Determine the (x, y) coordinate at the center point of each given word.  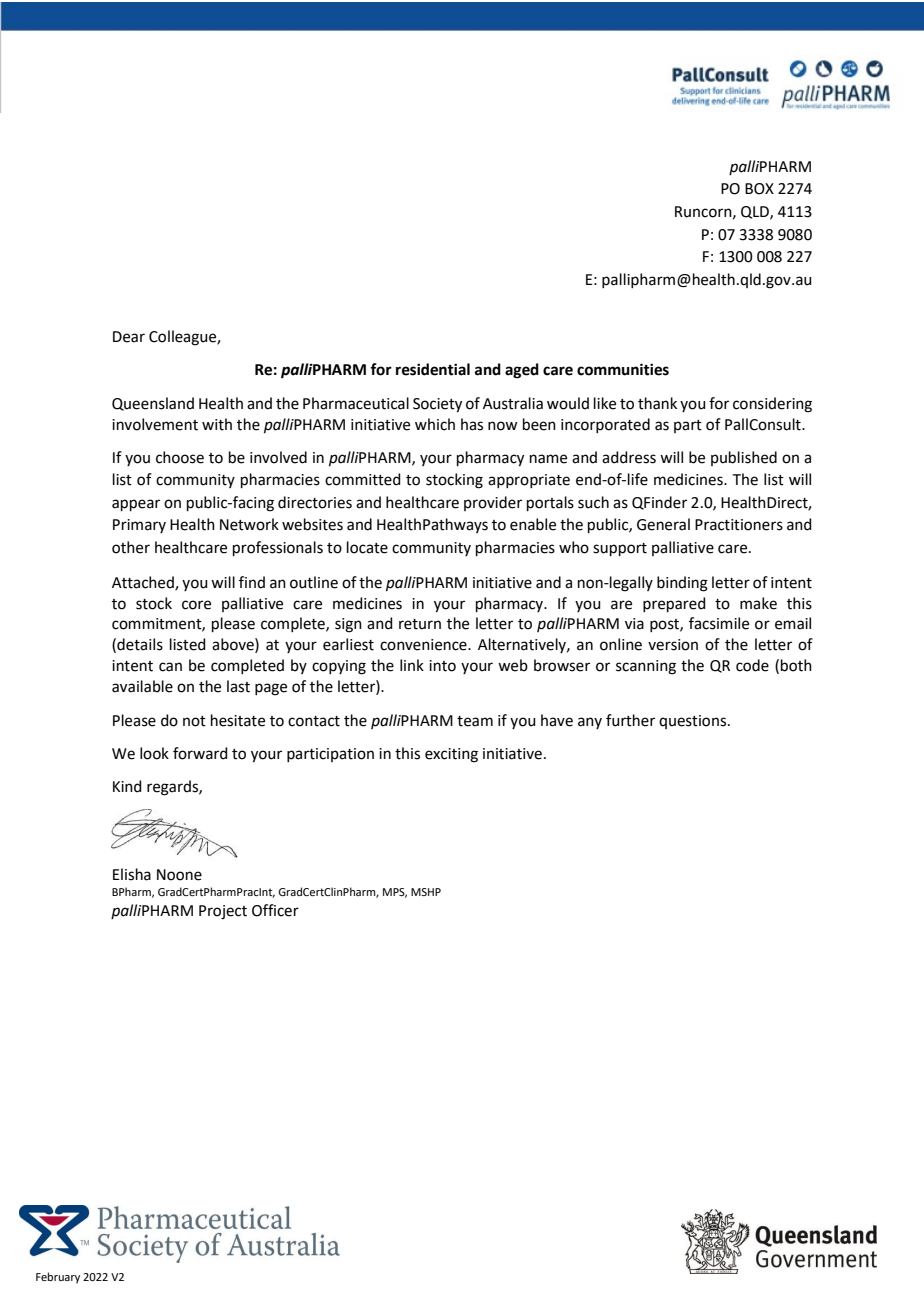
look (154, 753)
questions (692, 722)
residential (433, 369)
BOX (759, 189)
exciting (451, 755)
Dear (129, 337)
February (58, 1278)
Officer (275, 910)
